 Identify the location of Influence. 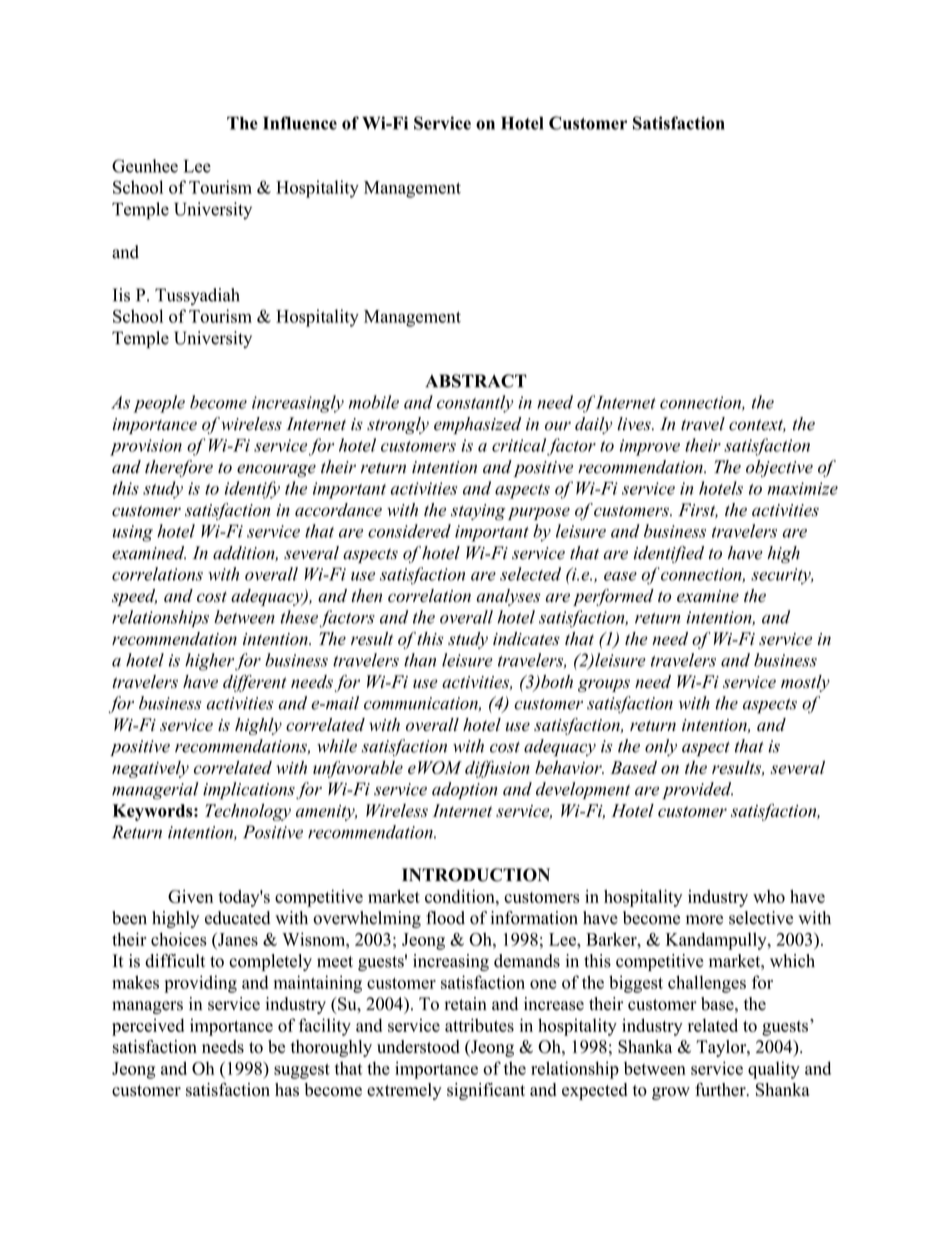
(300, 123).
